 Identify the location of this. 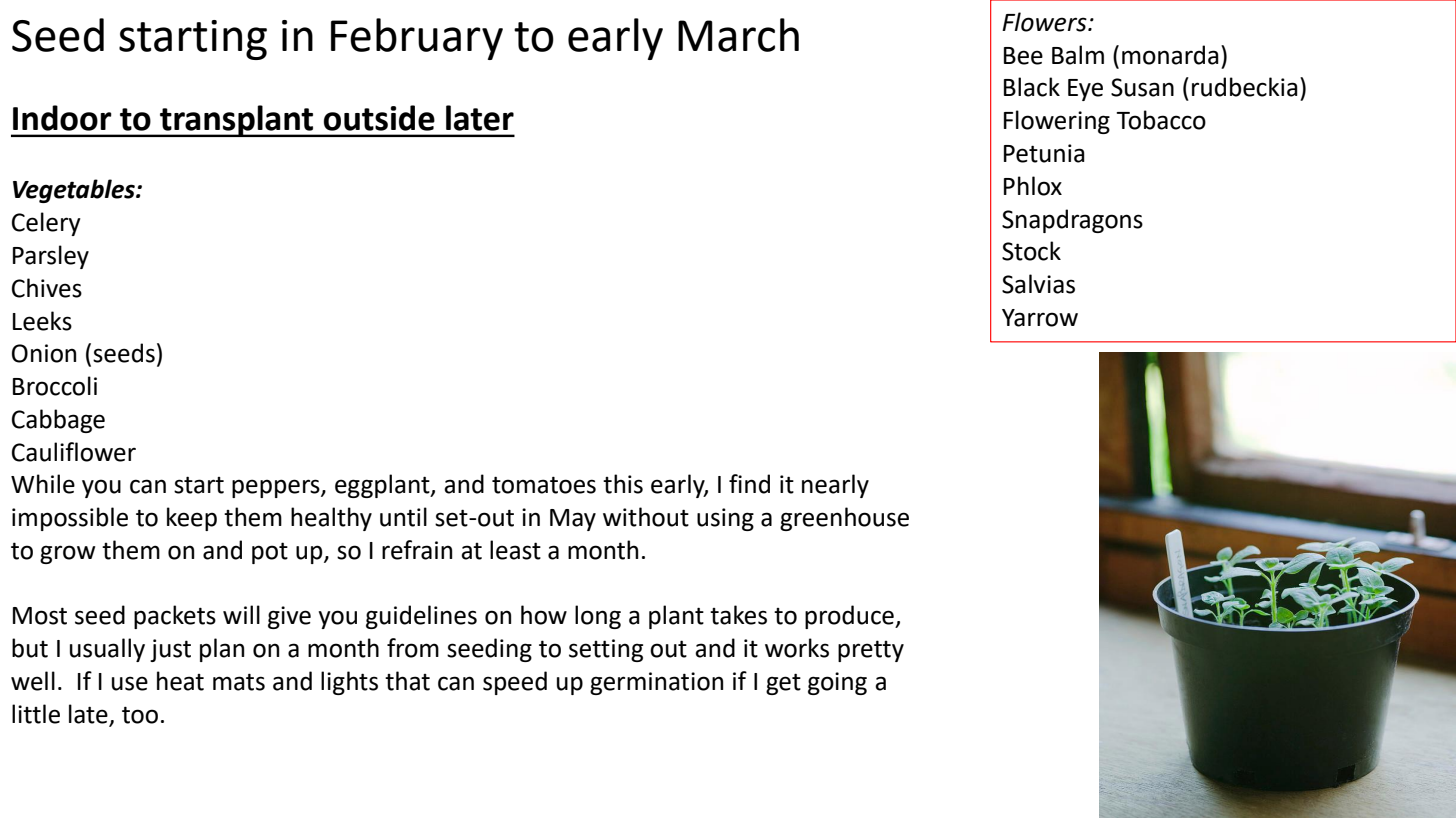
(623, 484).
